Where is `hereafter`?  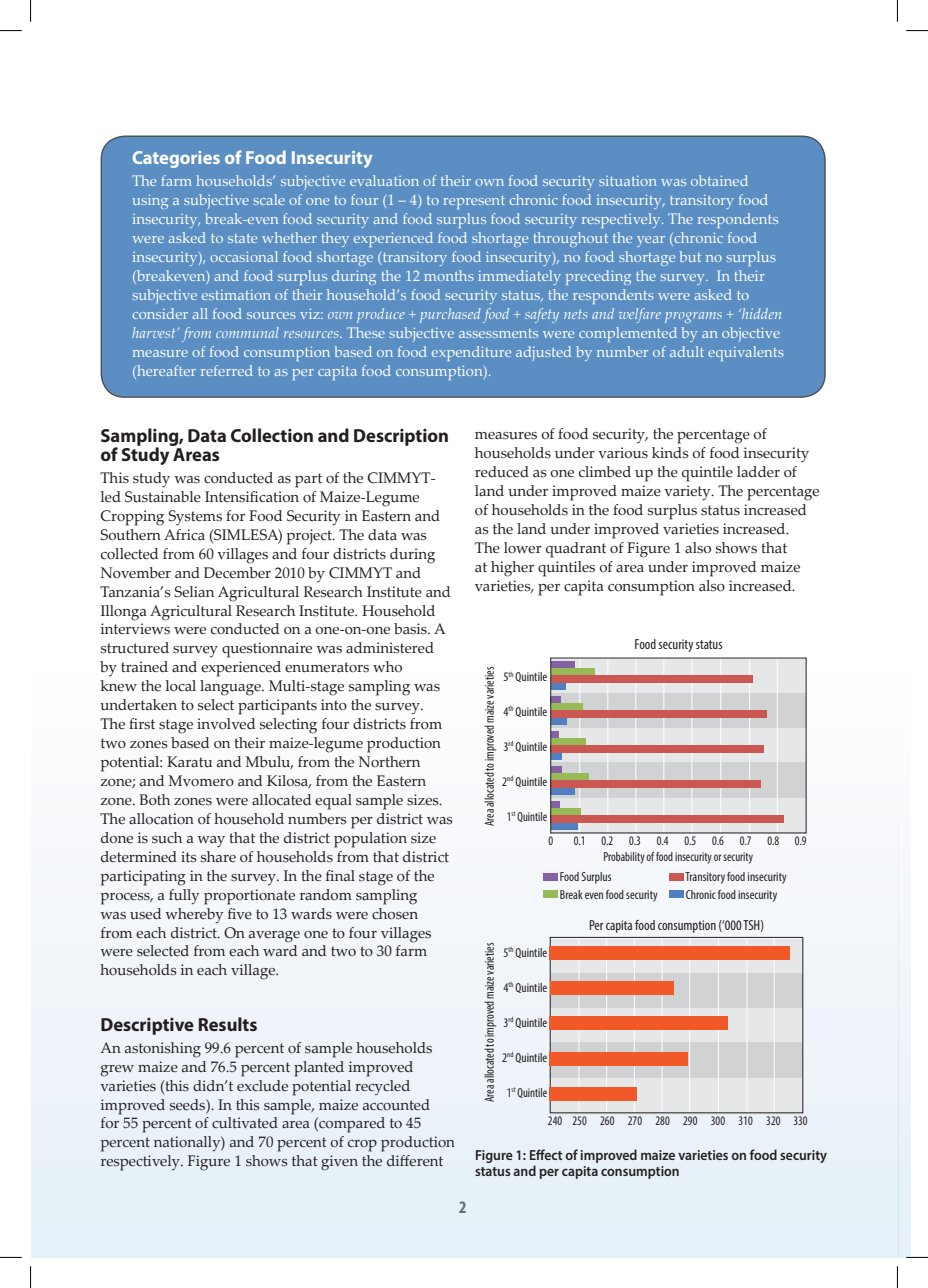 hereafter is located at coordinates (165, 372).
